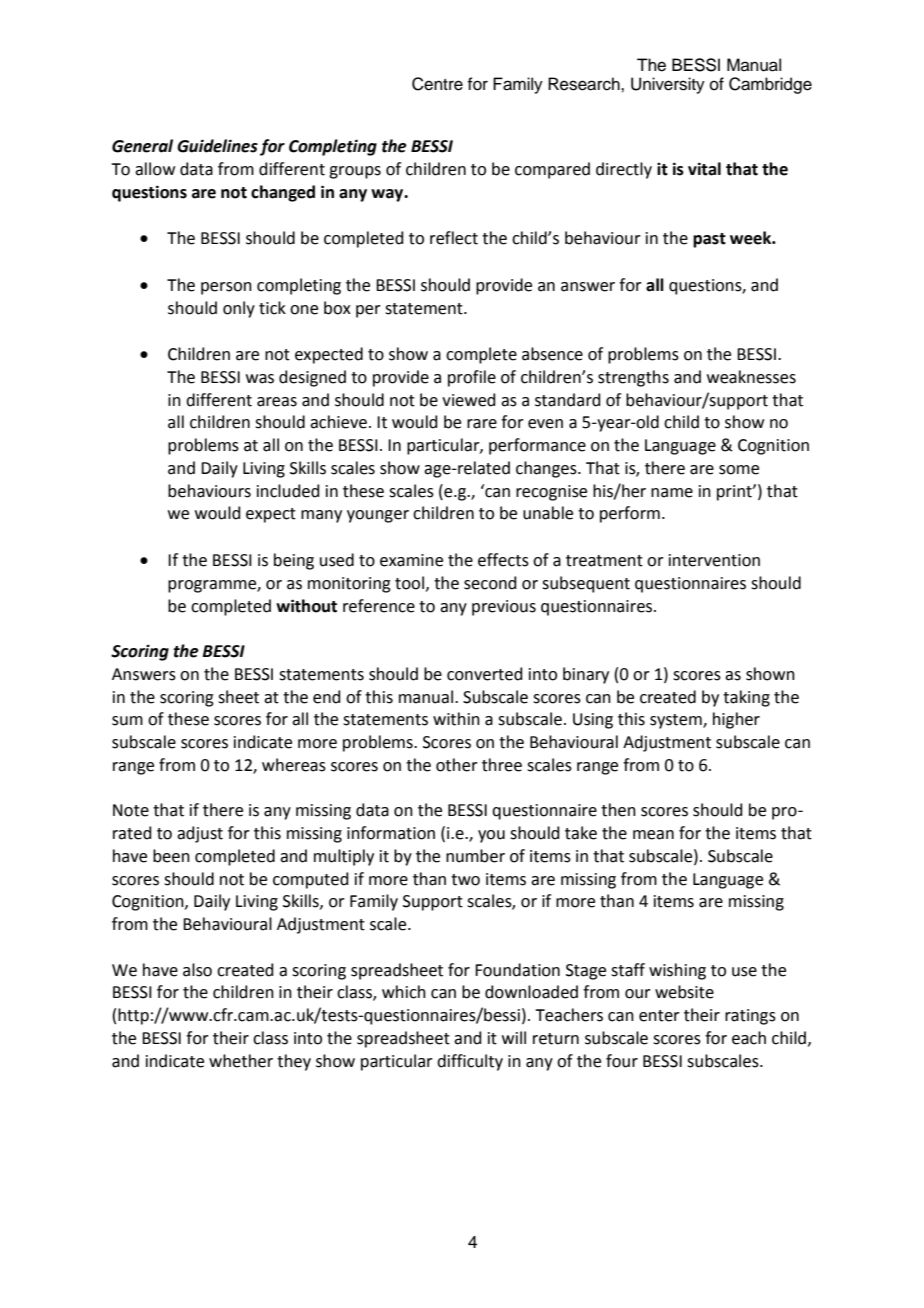  Describe the element at coordinates (659, 1016) in the page. I see `enter` at that location.
